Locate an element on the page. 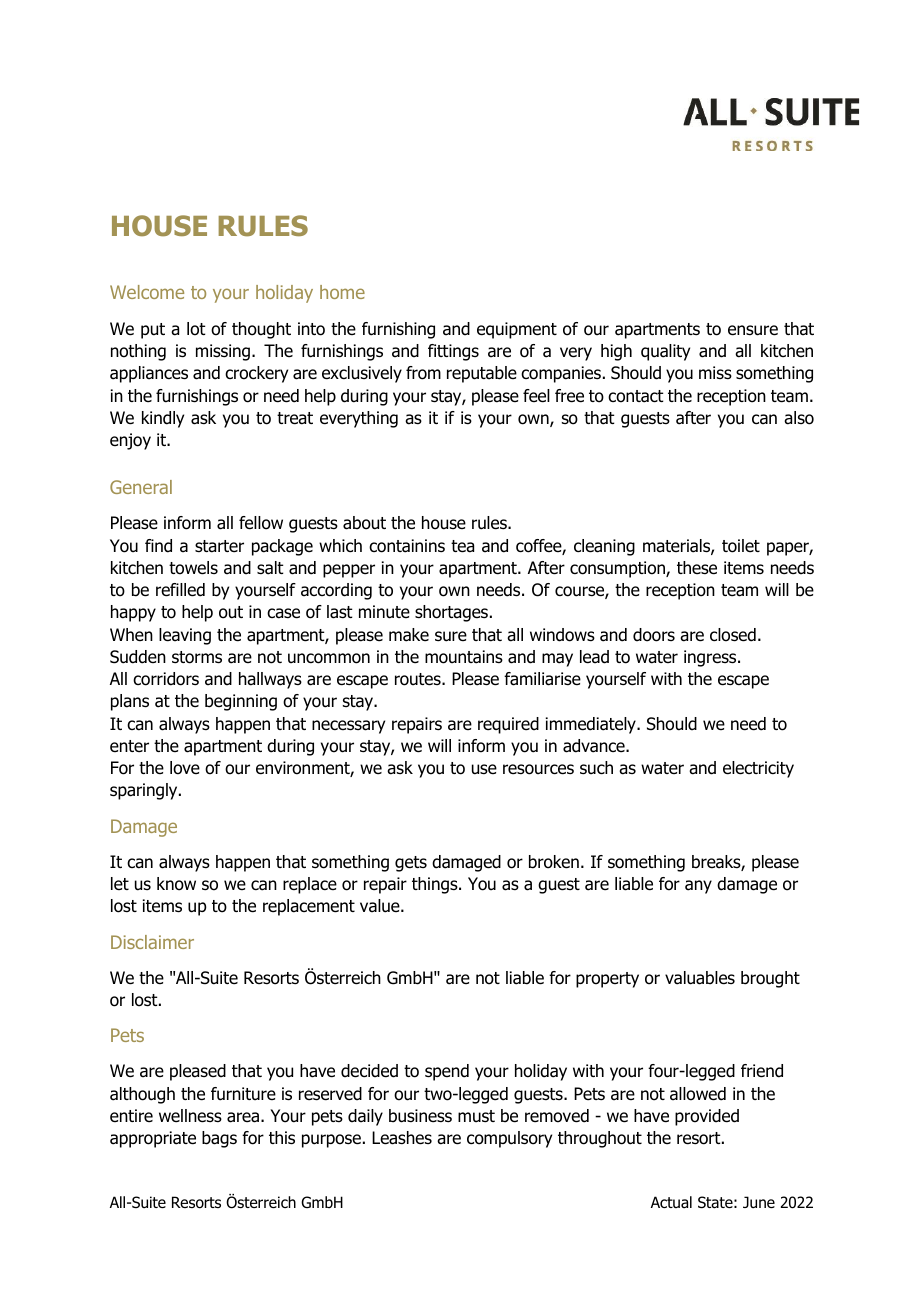  electricity is located at coordinates (758, 769).
